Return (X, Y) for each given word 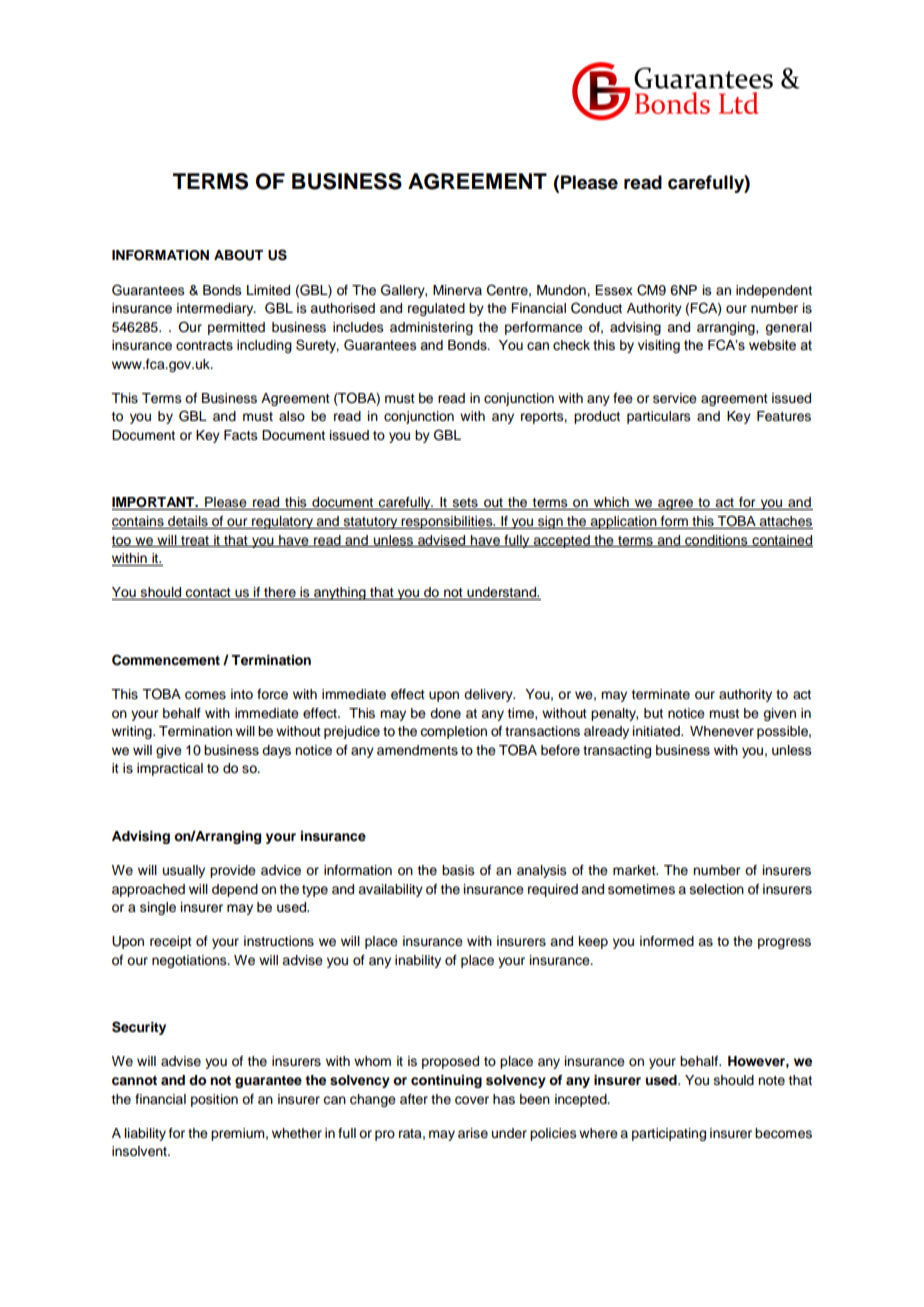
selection (717, 889)
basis (458, 870)
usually (184, 871)
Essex (614, 290)
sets (465, 504)
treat (195, 541)
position (214, 1100)
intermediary (216, 309)
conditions (716, 541)
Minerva (457, 290)
